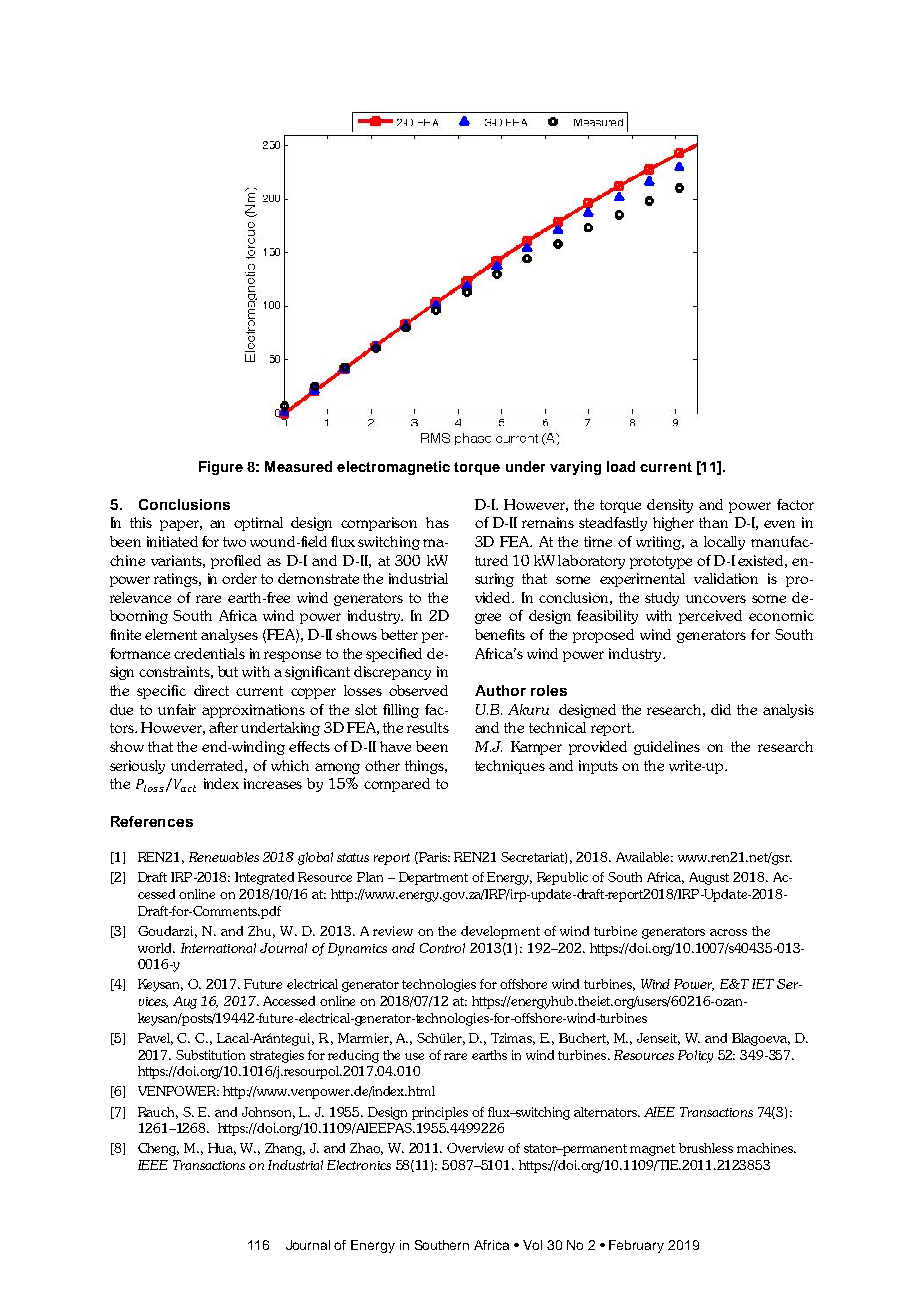 This screenshot has height=1308, width=924. Describe the element at coordinates (437, 522) in the screenshot. I see `has` at that location.
